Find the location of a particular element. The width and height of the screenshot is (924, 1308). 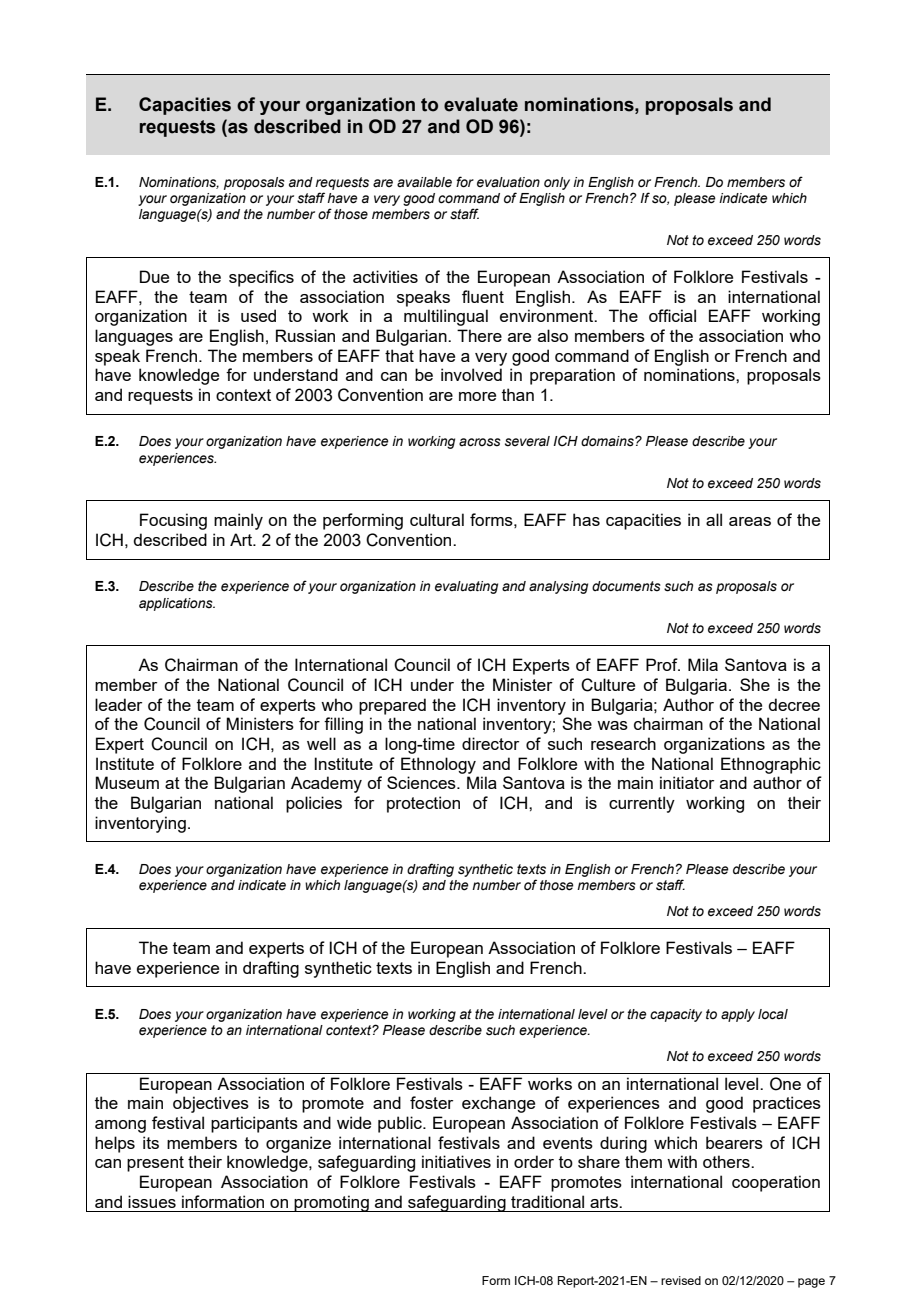

present is located at coordinates (155, 1164).
